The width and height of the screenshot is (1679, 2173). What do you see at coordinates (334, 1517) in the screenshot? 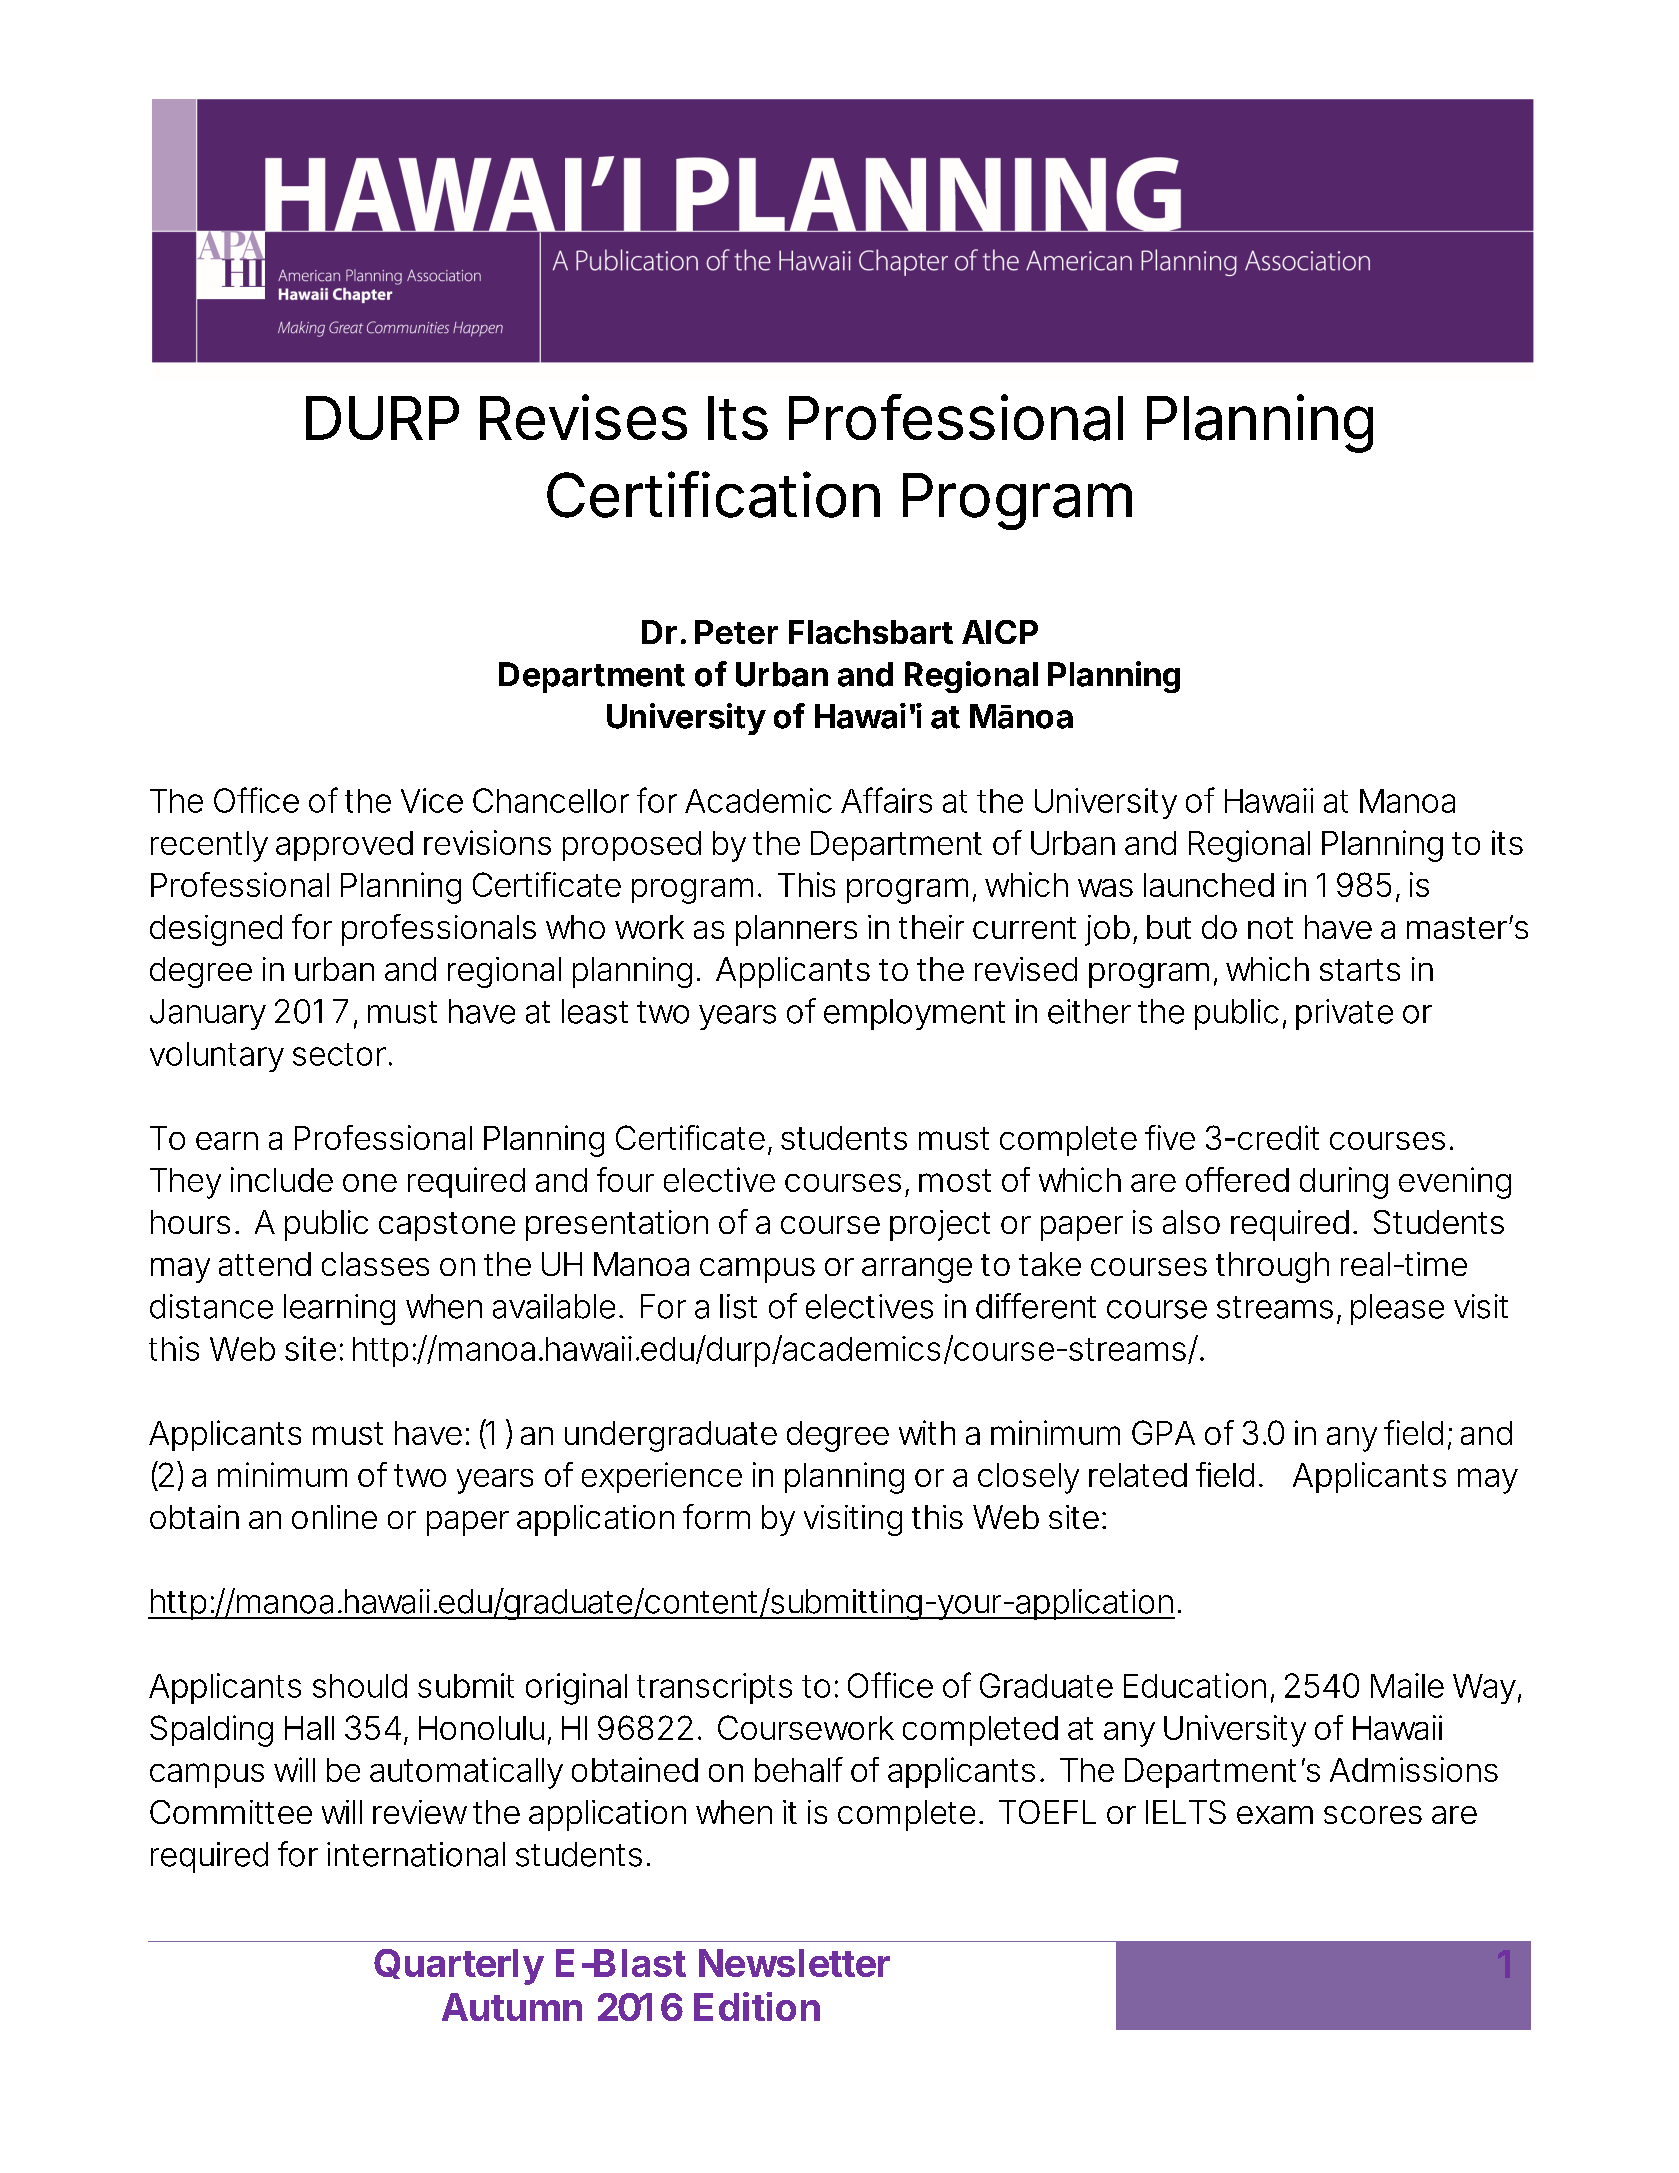
I see `online` at bounding box center [334, 1517].
